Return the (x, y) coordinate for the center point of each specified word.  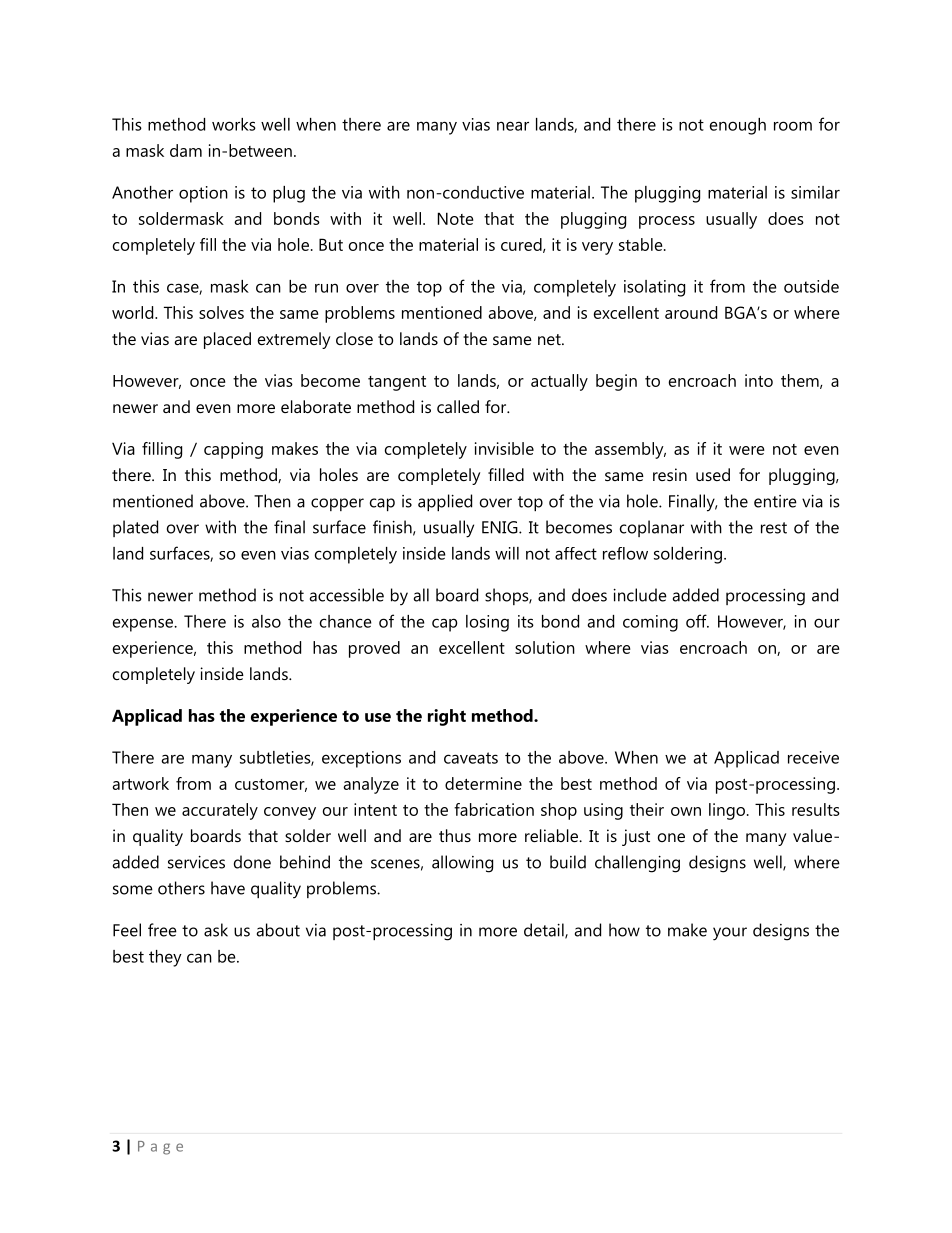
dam (186, 150)
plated (135, 528)
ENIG (501, 527)
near (513, 126)
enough (738, 126)
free (162, 930)
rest (774, 528)
